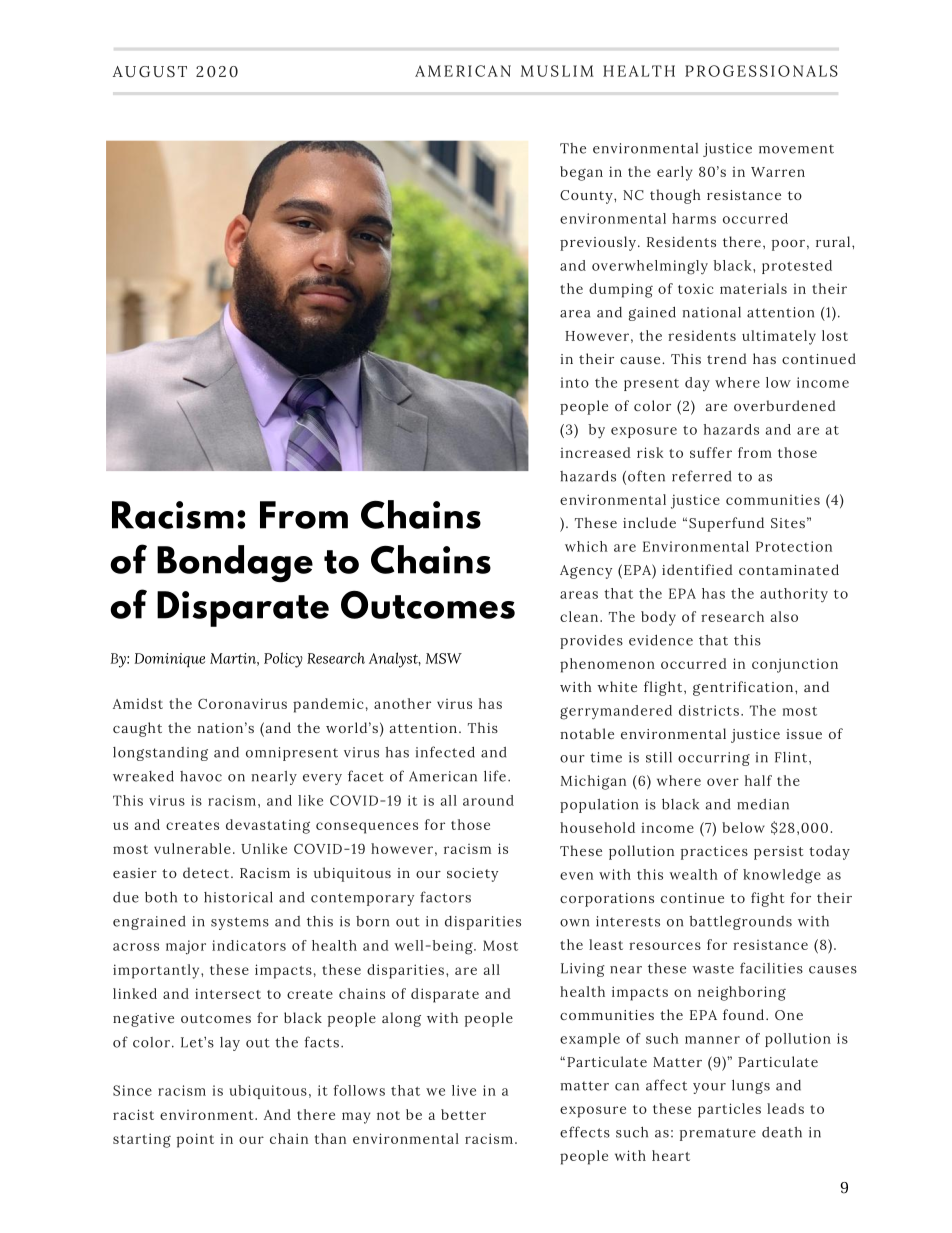 This screenshot has height=1233, width=952. I want to click on Bondage, so click(235, 564).
